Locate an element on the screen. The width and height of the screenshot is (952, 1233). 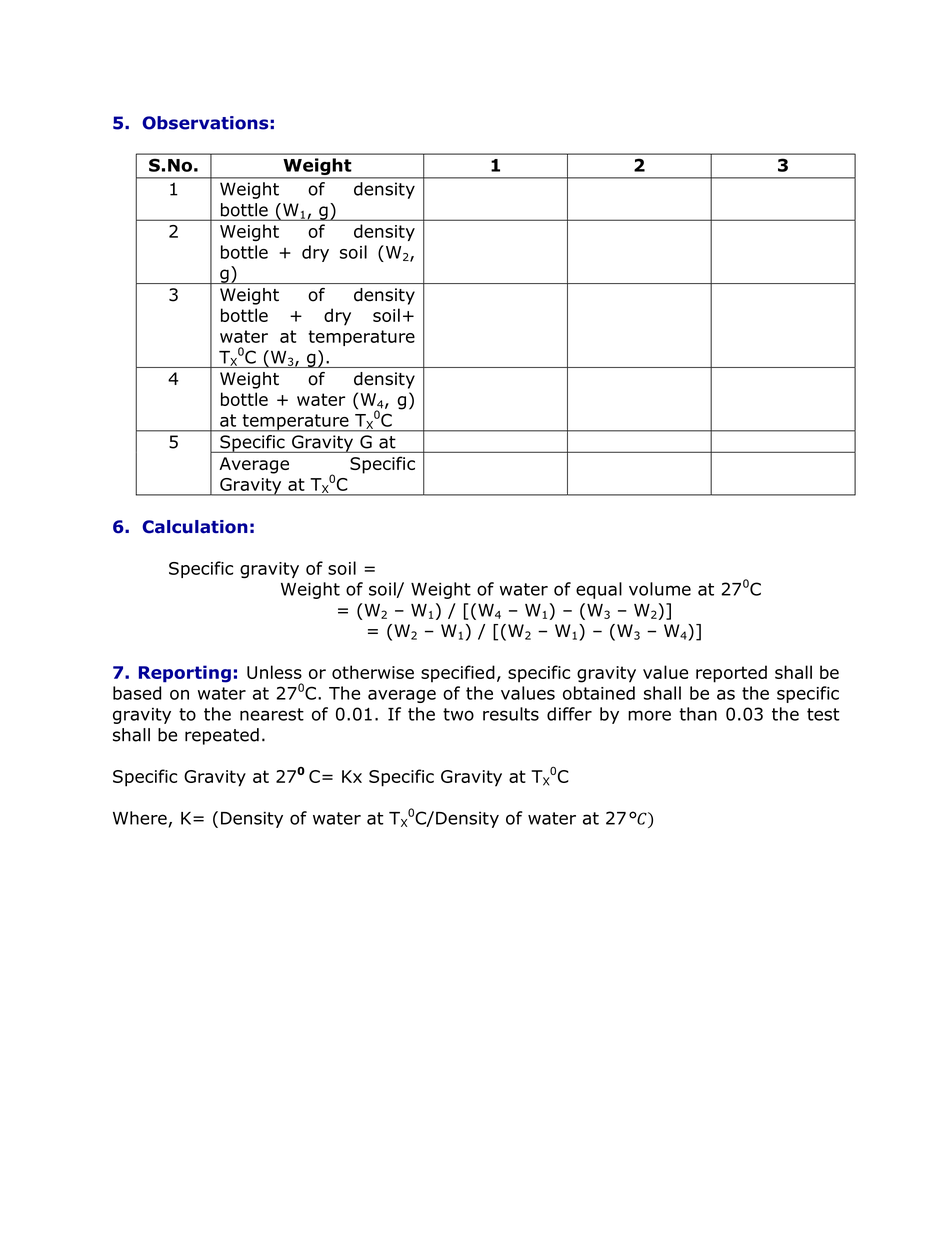
Where is located at coordinates (141, 819).
